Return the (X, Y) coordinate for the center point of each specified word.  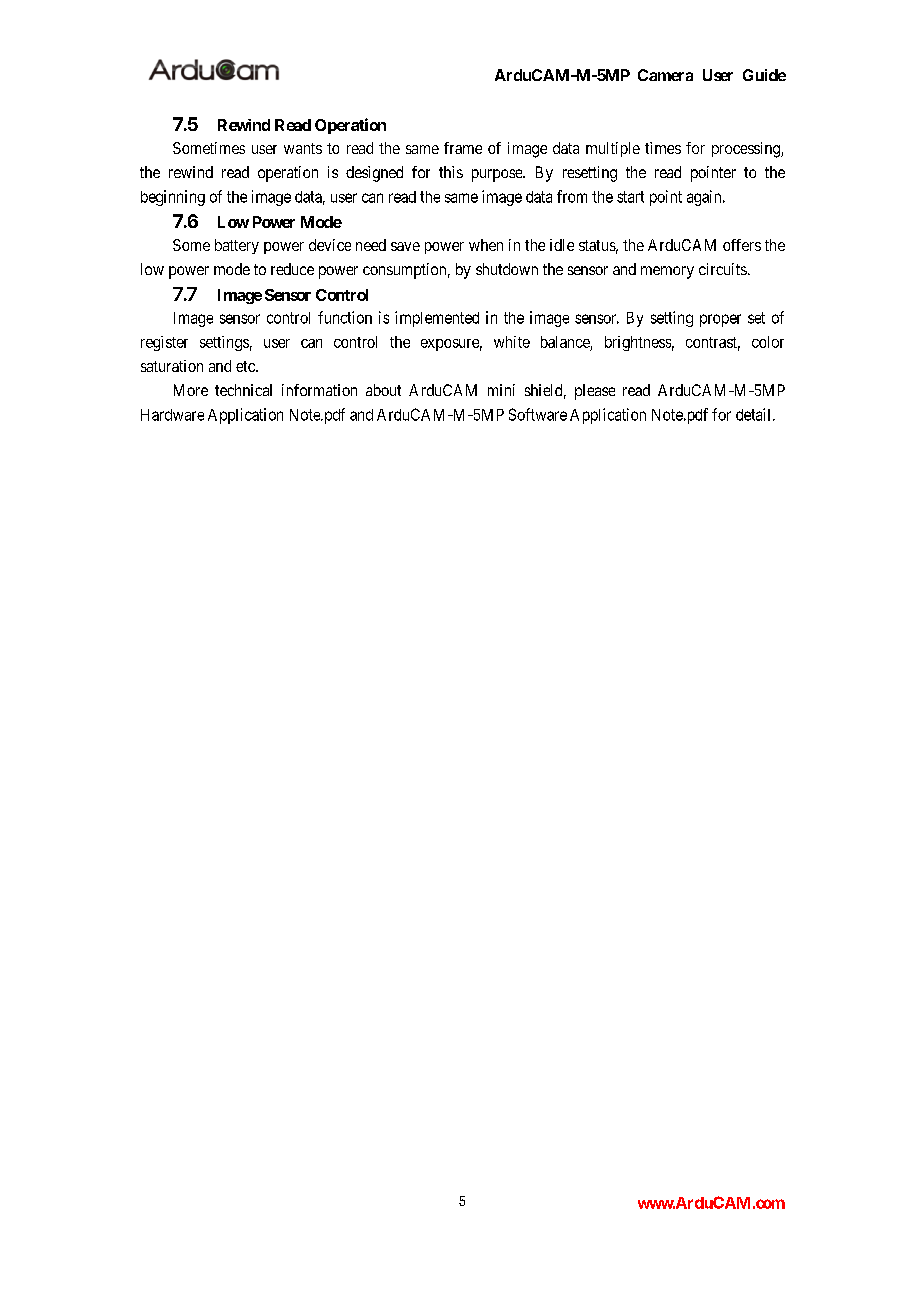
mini (501, 390)
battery (237, 246)
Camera (665, 75)
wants (303, 148)
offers (742, 245)
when (486, 245)
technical (243, 390)
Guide (764, 75)
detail (755, 414)
